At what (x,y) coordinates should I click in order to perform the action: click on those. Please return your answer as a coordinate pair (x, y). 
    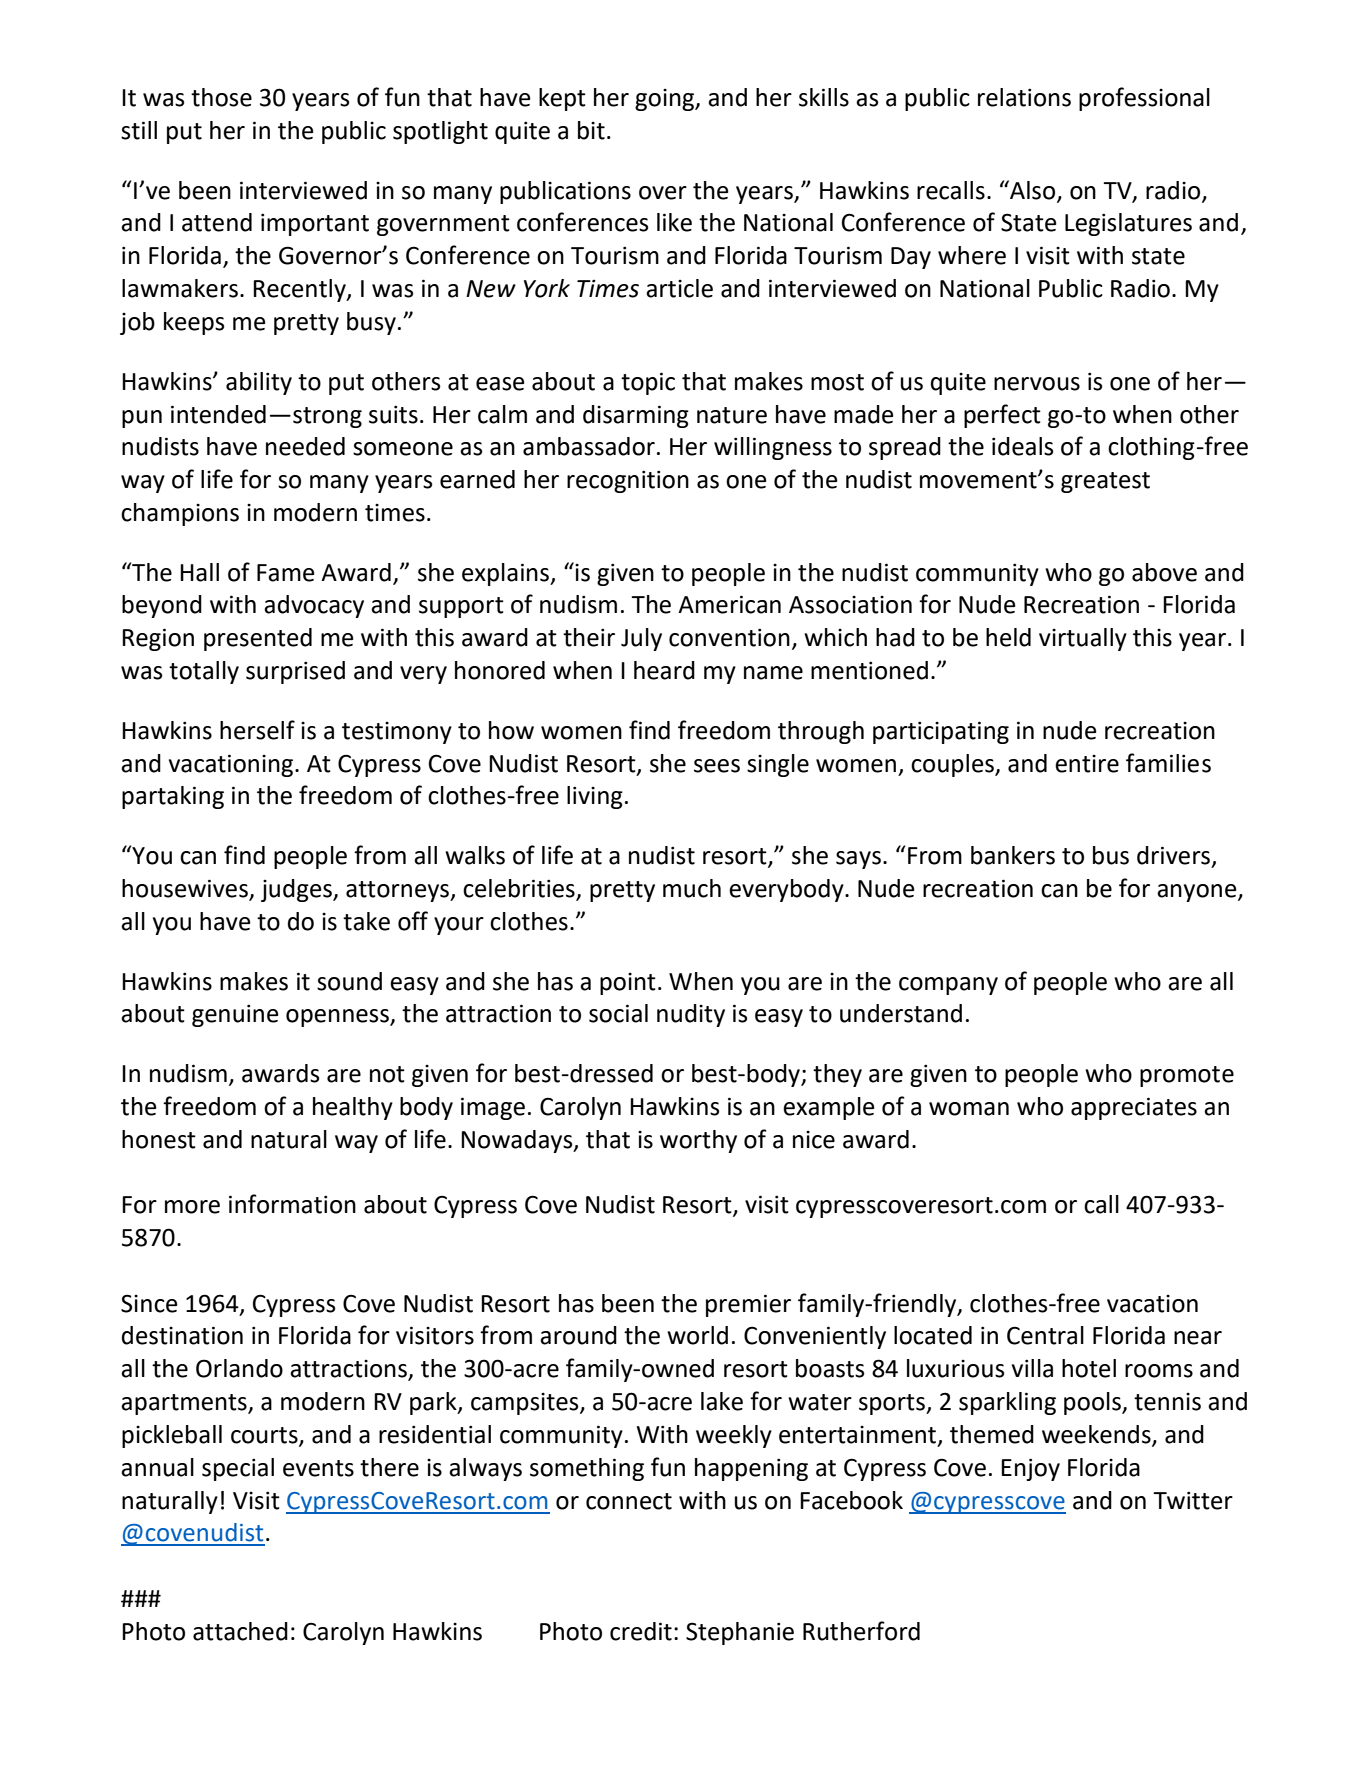
    Looking at the image, I should click on (221, 97).
